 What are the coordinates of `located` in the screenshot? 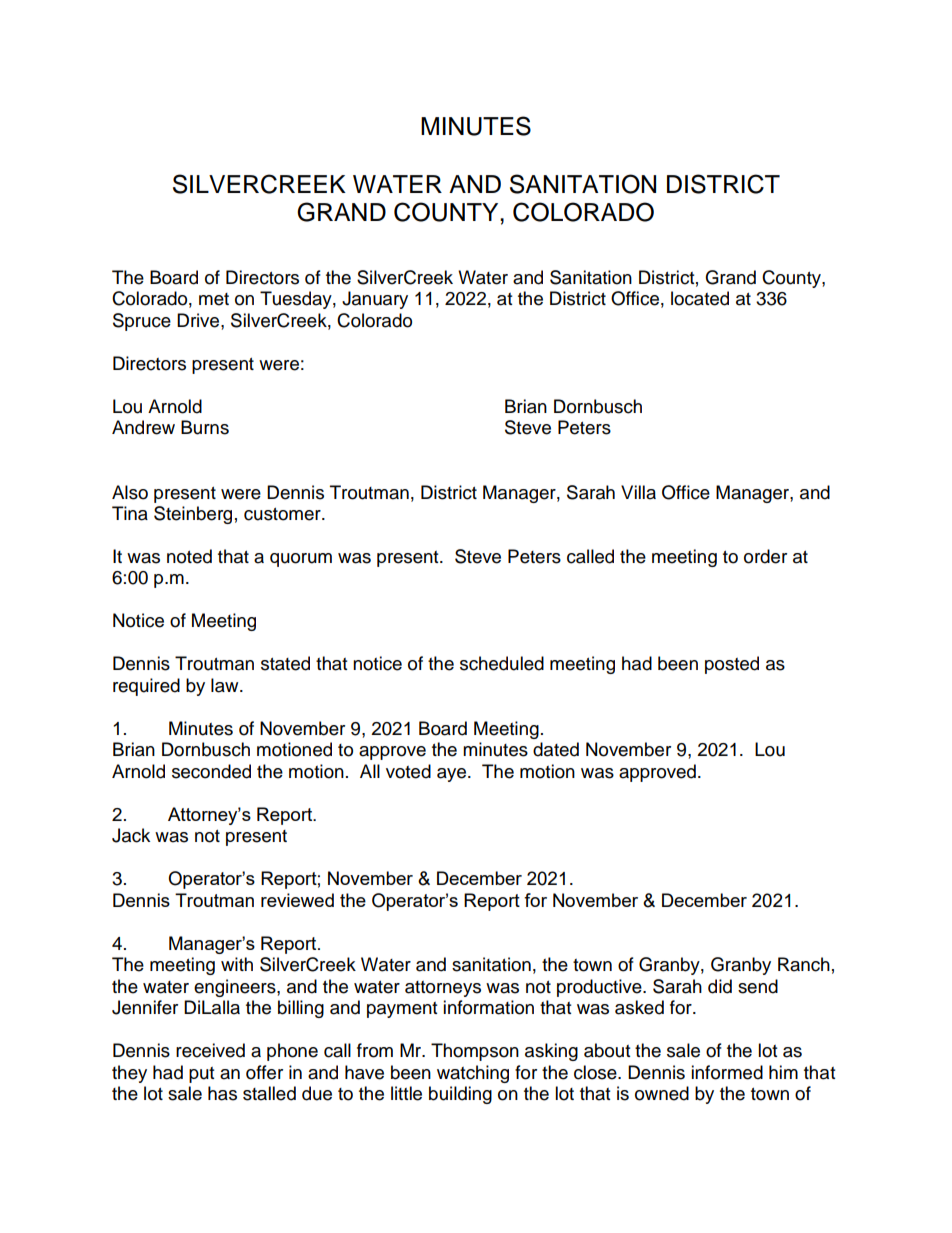 It's located at (700, 298).
